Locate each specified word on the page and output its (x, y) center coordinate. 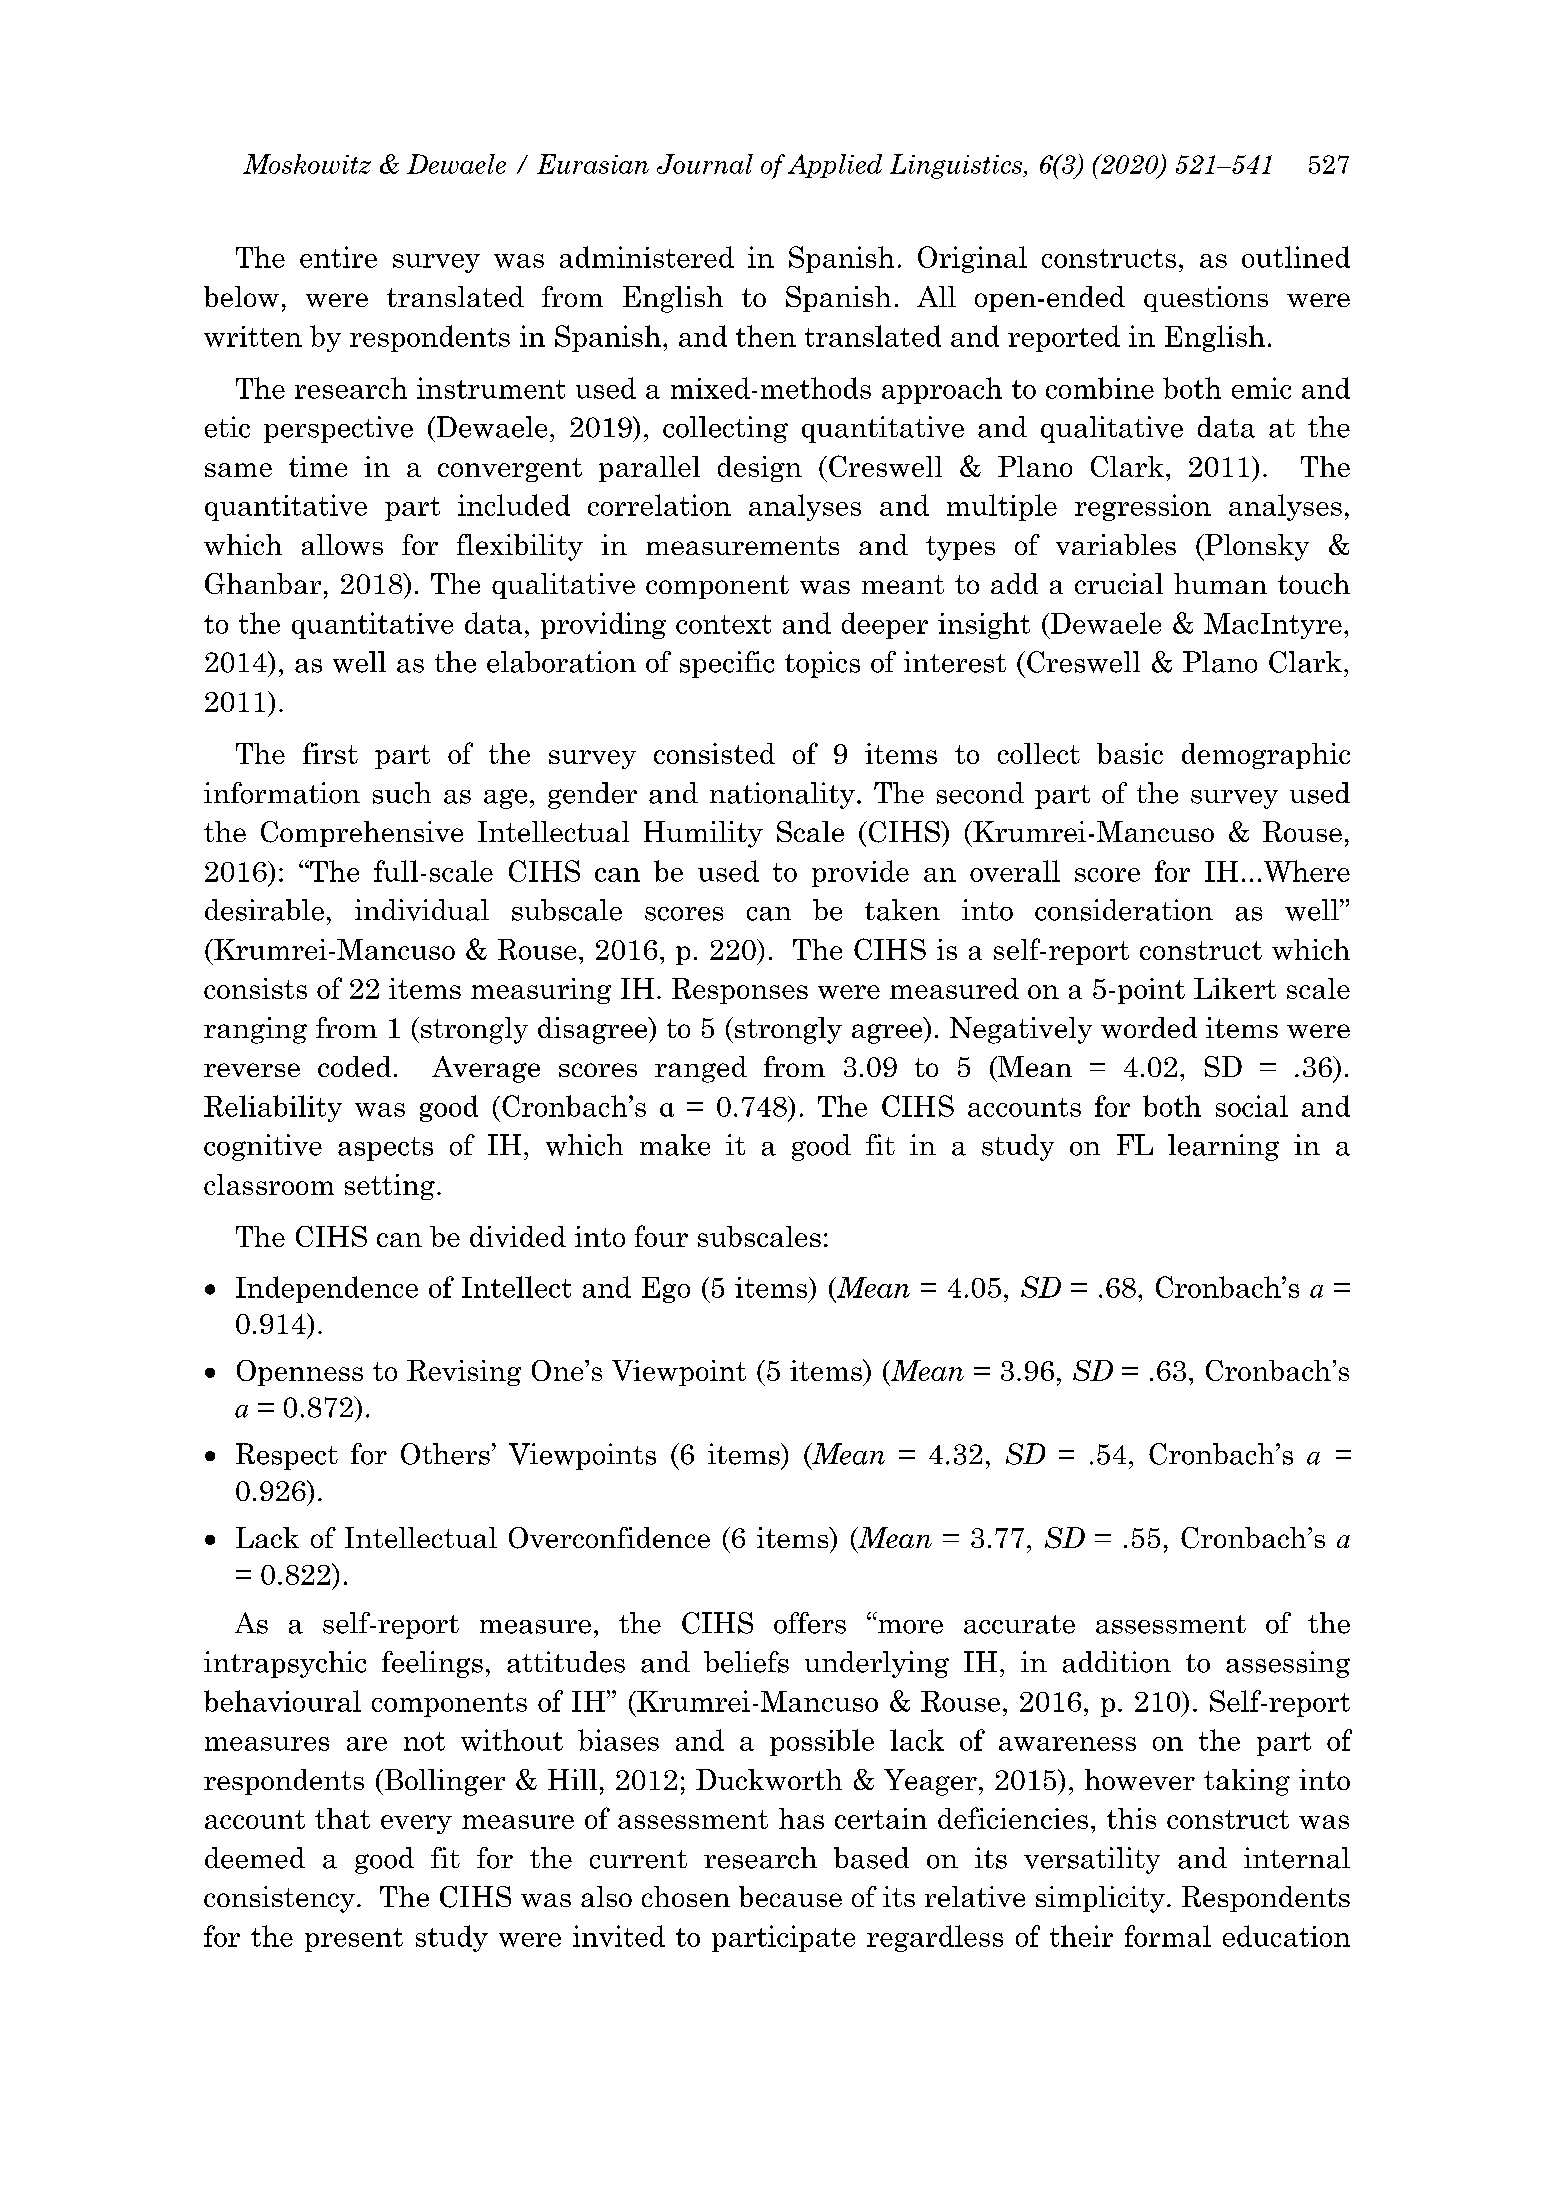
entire (338, 257)
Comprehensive (362, 834)
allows (342, 544)
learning (1223, 1147)
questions (1206, 299)
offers (810, 1623)
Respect (287, 1456)
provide (860, 873)
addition (1117, 1662)
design (760, 469)
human (1220, 583)
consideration (1124, 910)
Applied (835, 166)
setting (390, 1187)
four (661, 1236)
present (354, 1940)
